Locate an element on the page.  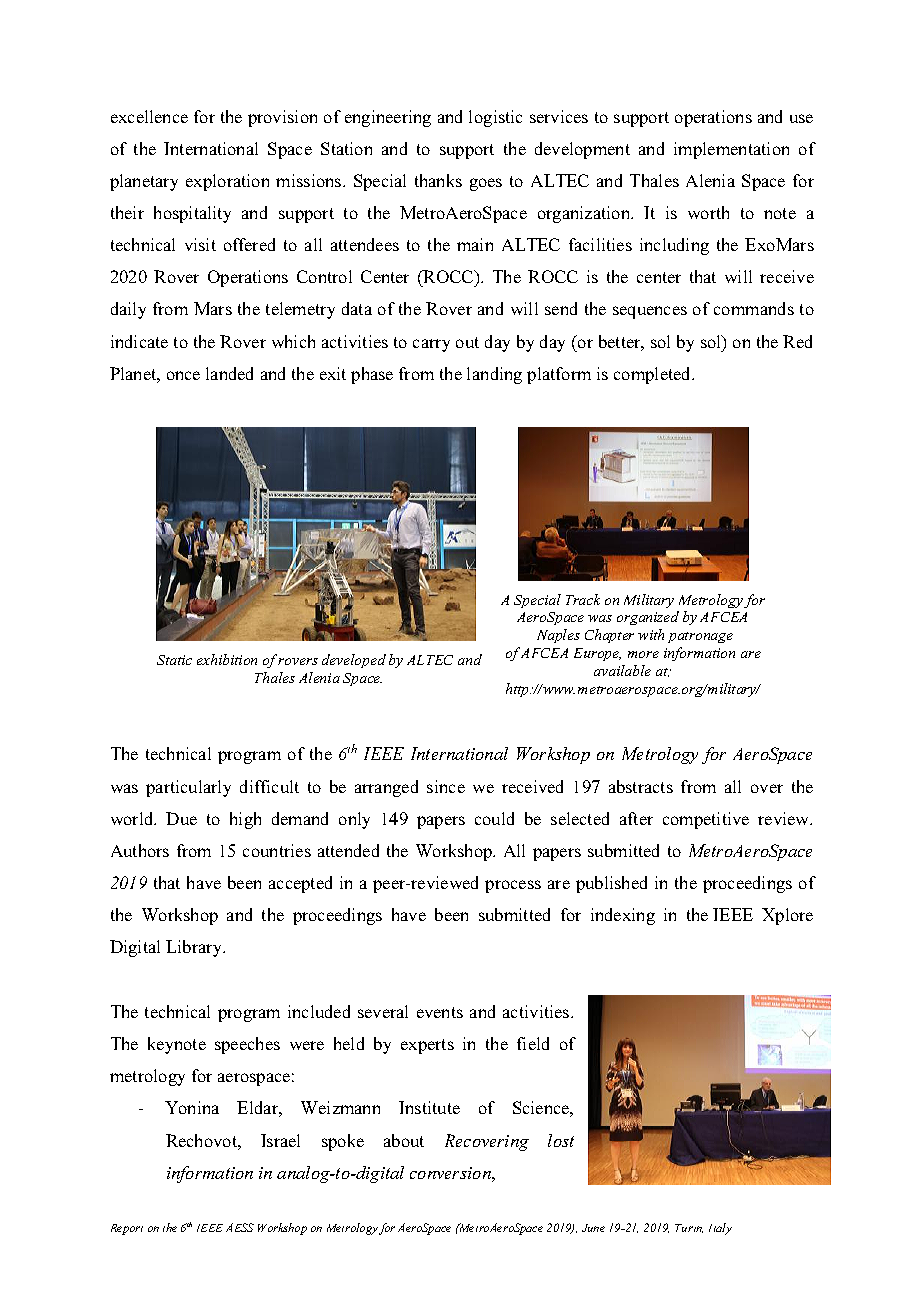
Italy is located at coordinates (720, 1229).
